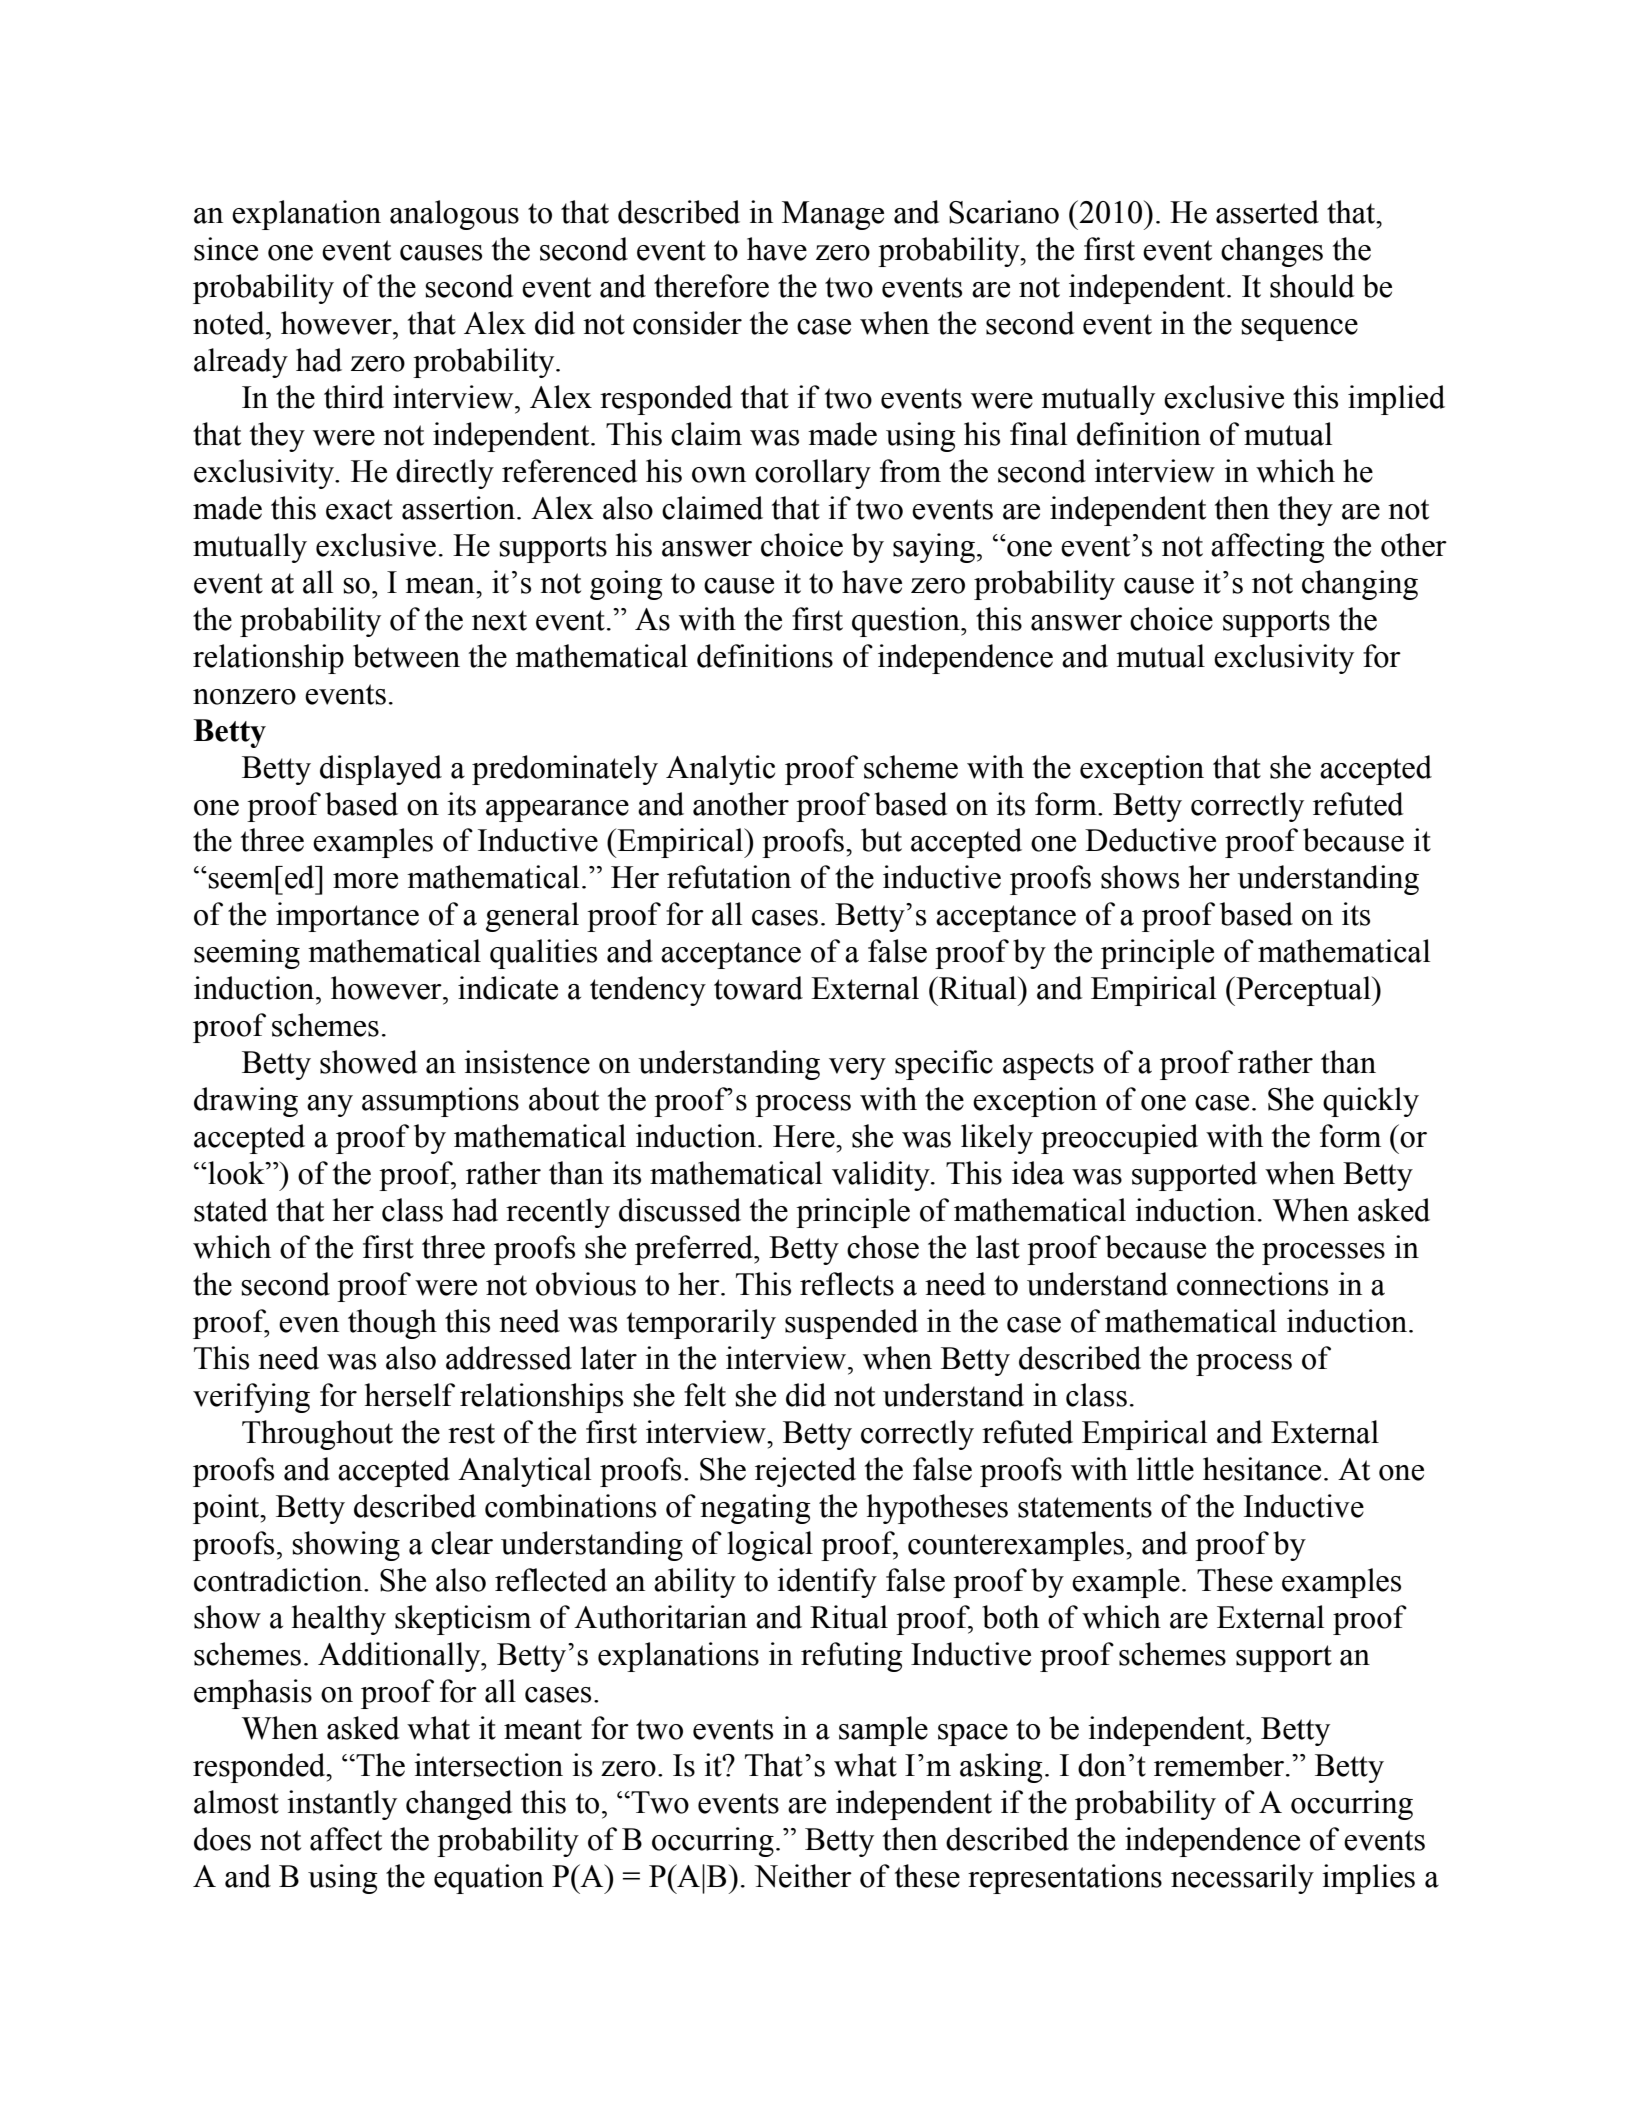  I want to click on changes, so click(1272, 252).
